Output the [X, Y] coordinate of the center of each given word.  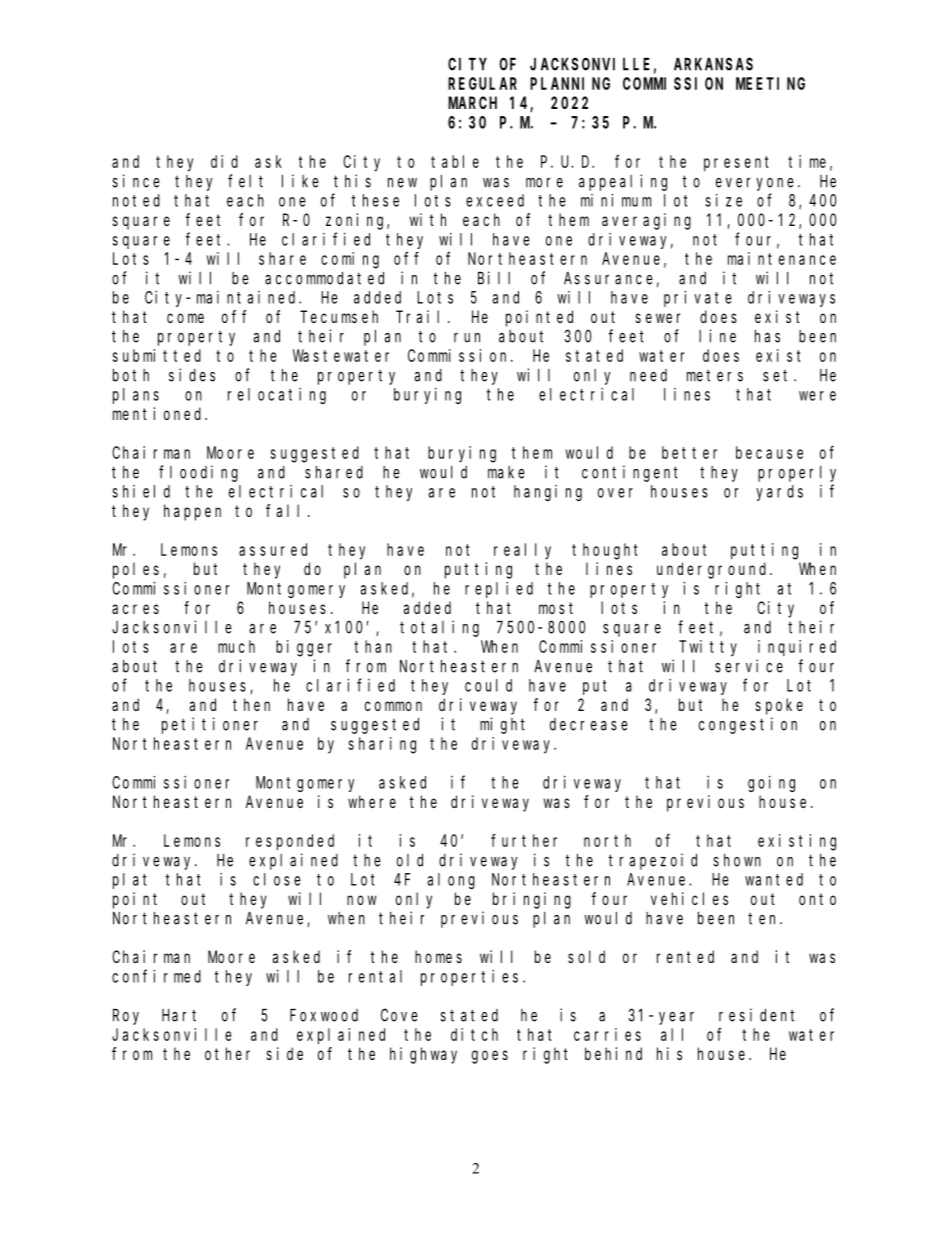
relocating [277, 396]
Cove [399, 1015]
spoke [779, 706]
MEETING [770, 83]
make [506, 472]
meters [715, 376]
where [372, 801]
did [224, 161]
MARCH [472, 103]
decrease [589, 724]
